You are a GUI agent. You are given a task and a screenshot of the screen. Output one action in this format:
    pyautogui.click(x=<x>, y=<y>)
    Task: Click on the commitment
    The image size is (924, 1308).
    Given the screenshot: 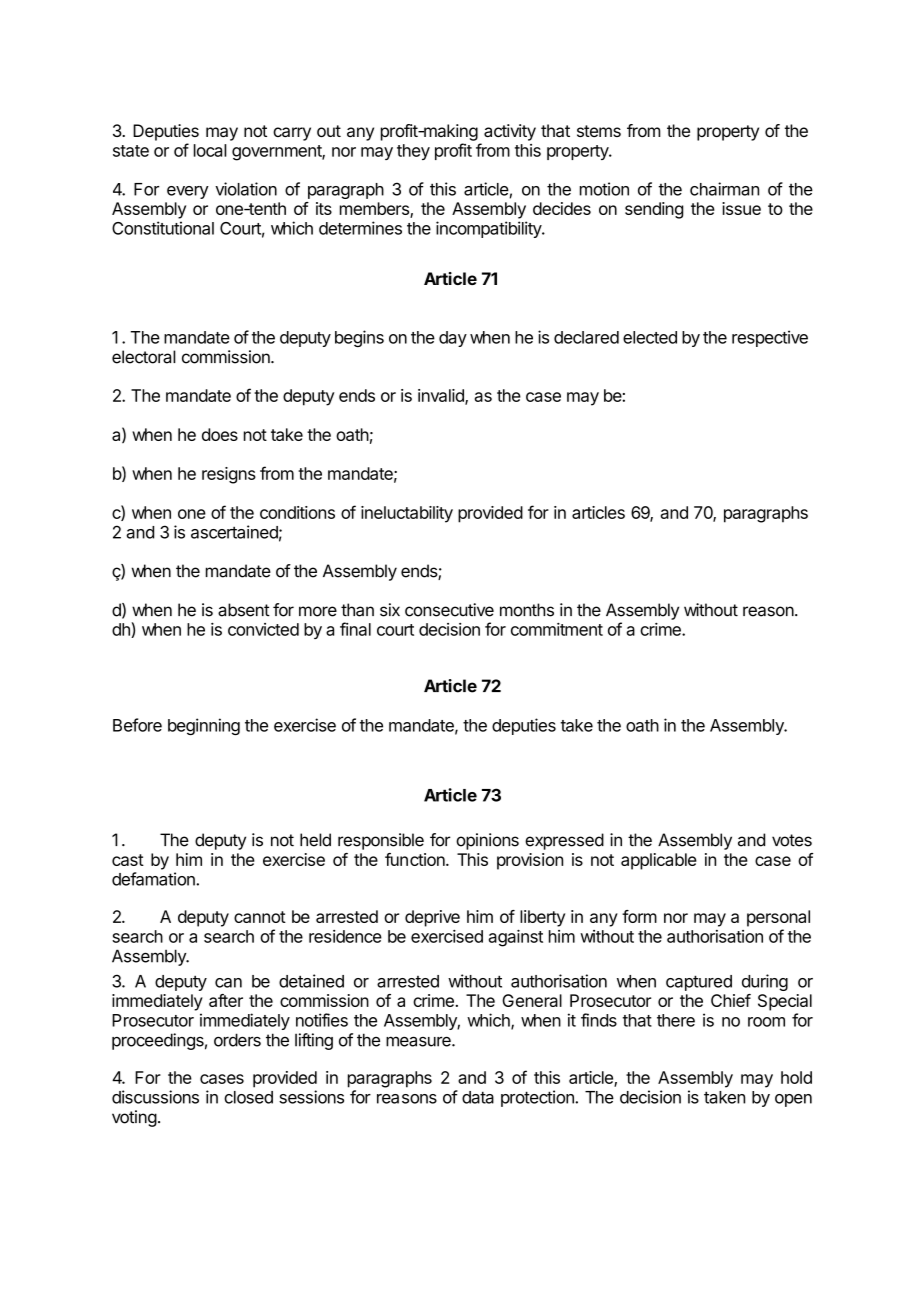 What is the action you would take?
    pyautogui.click(x=557, y=629)
